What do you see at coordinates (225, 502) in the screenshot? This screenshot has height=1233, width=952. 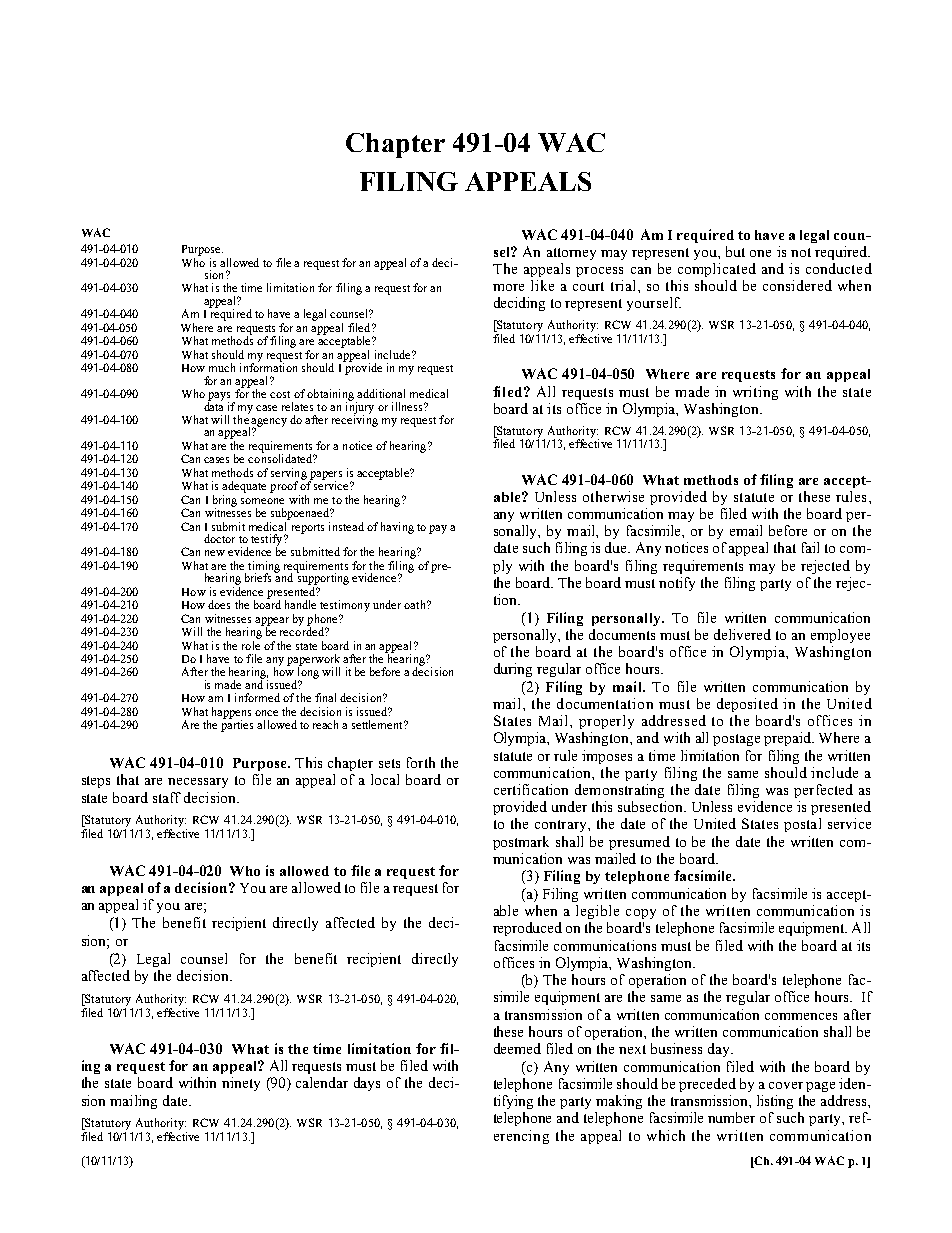 I see `bring` at bounding box center [225, 502].
